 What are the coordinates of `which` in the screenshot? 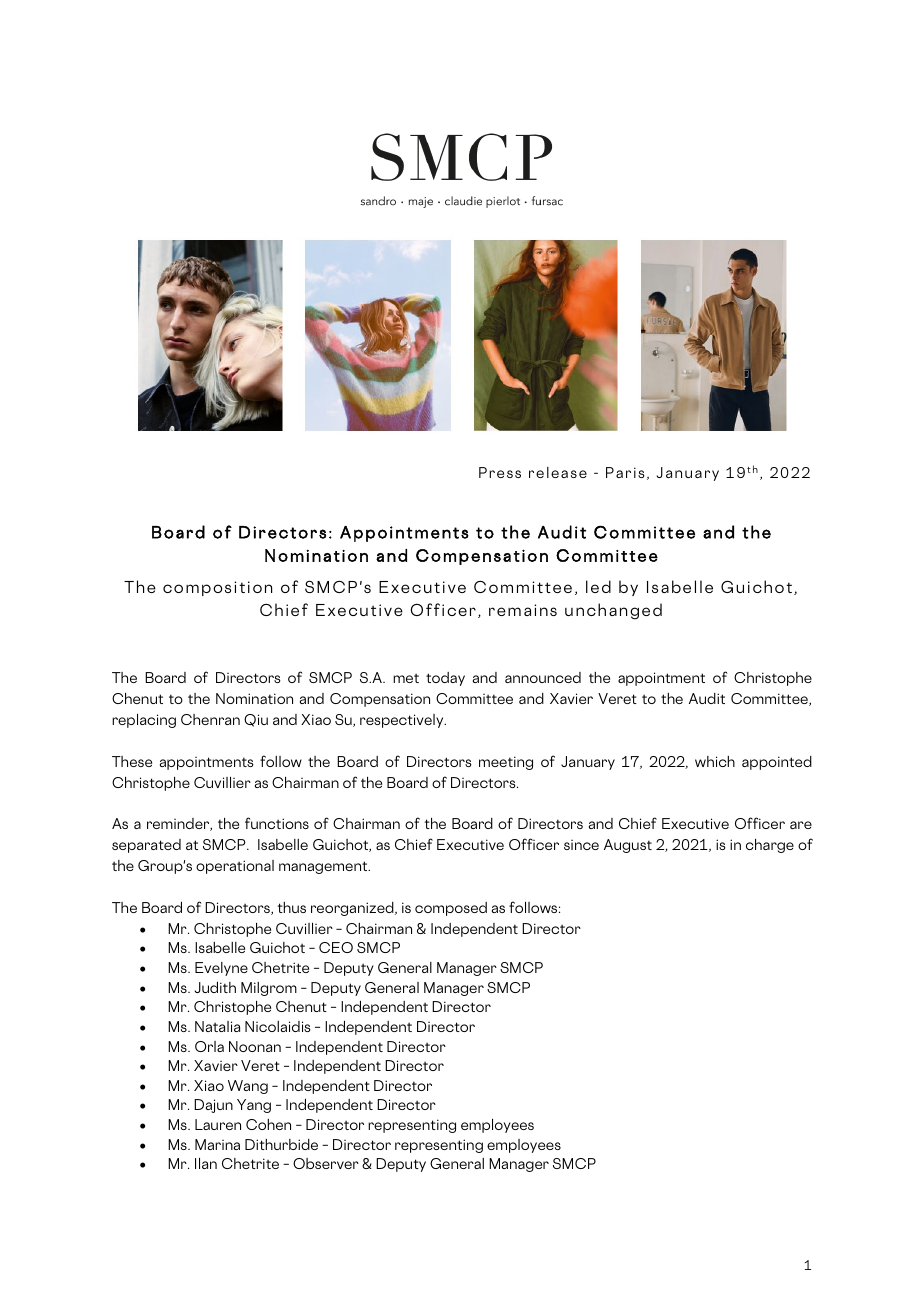 It's located at (715, 761).
